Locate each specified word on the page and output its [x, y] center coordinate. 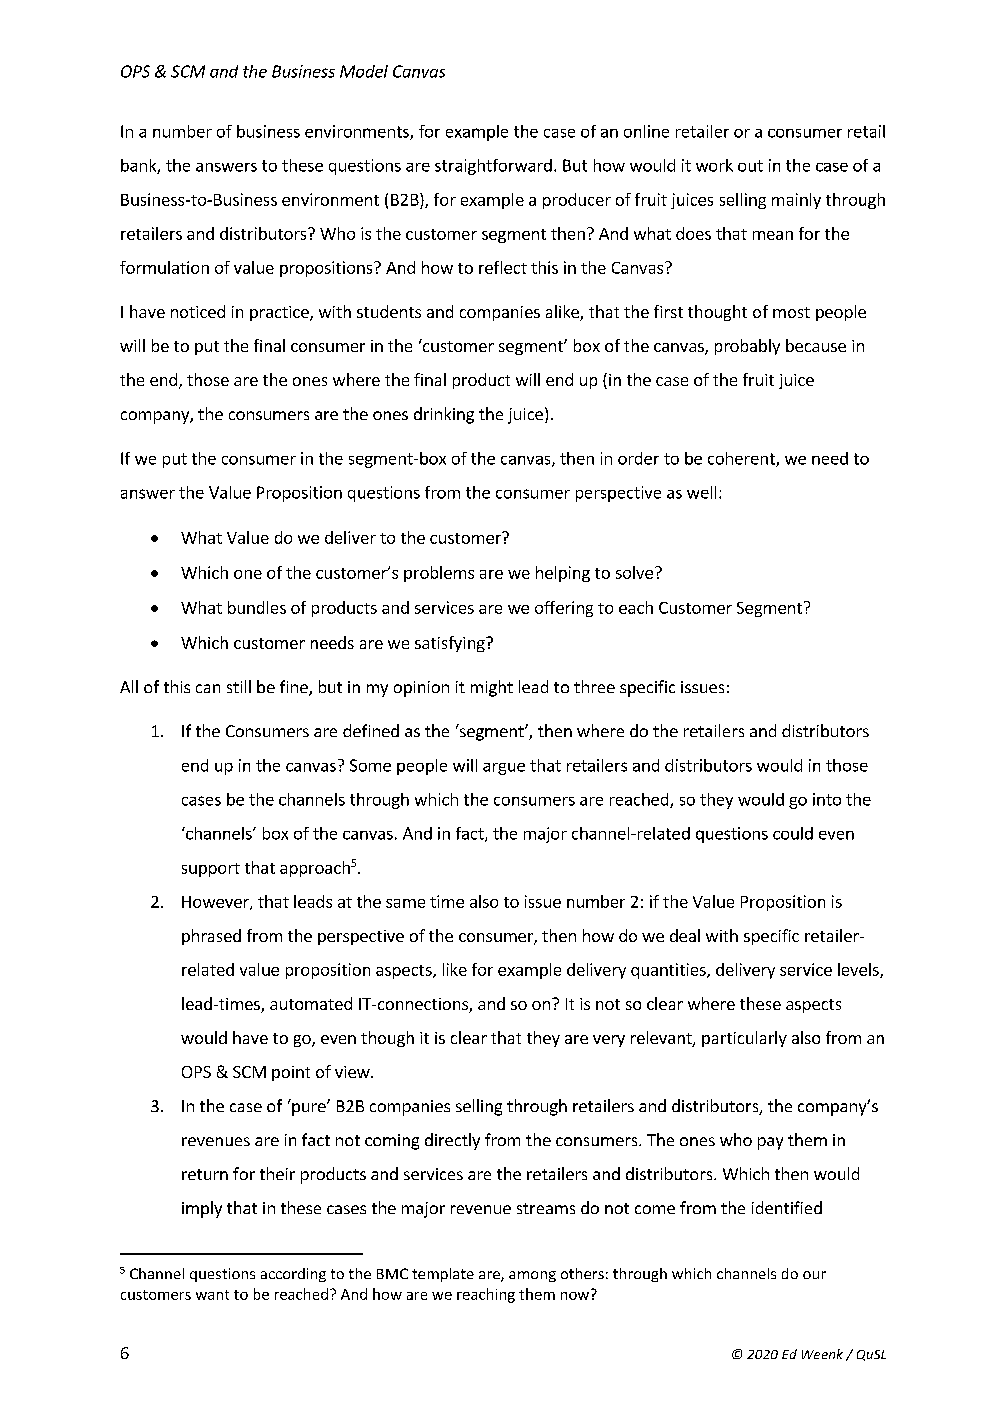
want [212, 1295]
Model [364, 71]
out [750, 166]
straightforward [493, 167]
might [492, 688]
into [827, 799]
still [239, 686]
